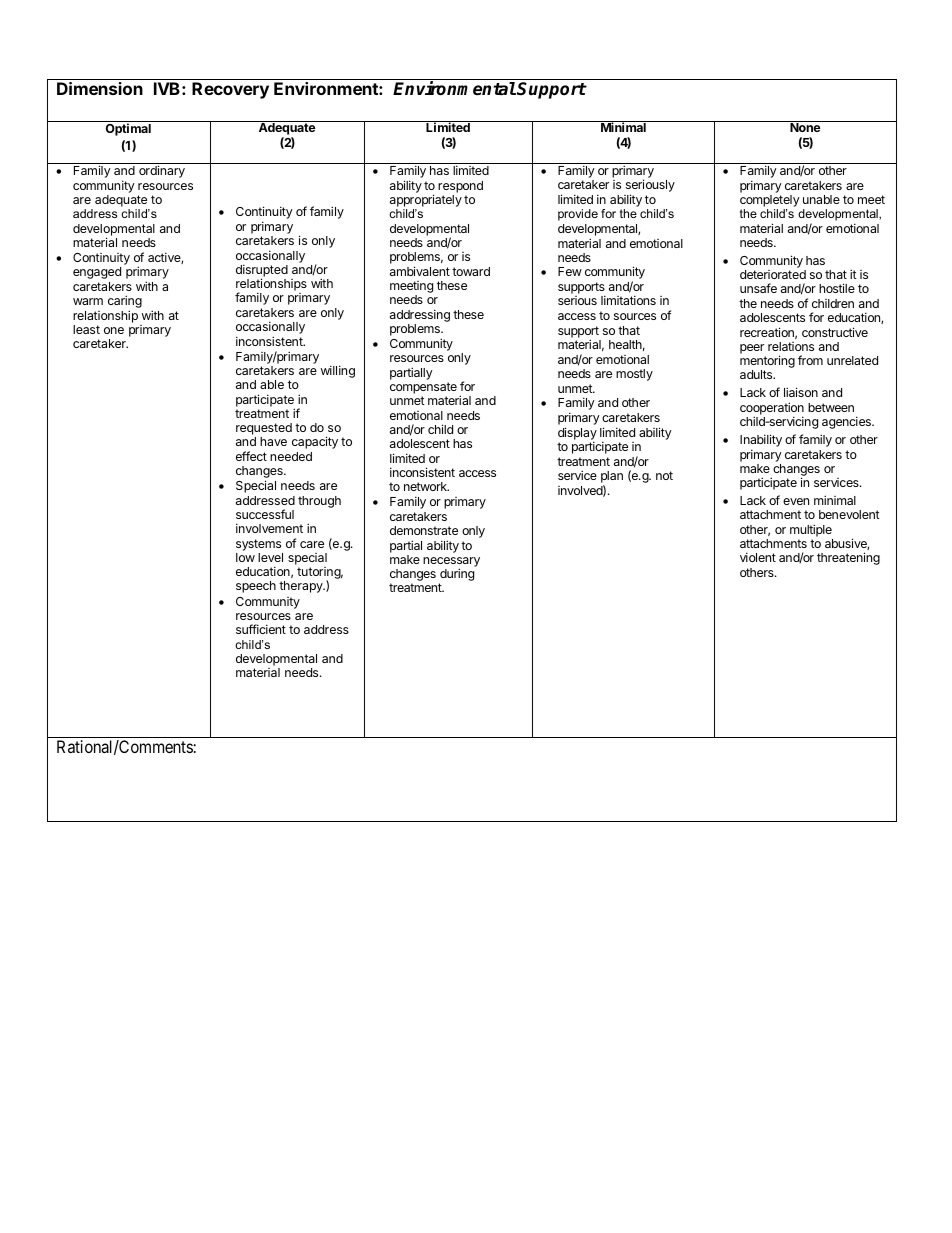 The image size is (952, 1233). What do you see at coordinates (770, 202) in the screenshot?
I see `completely` at bounding box center [770, 202].
